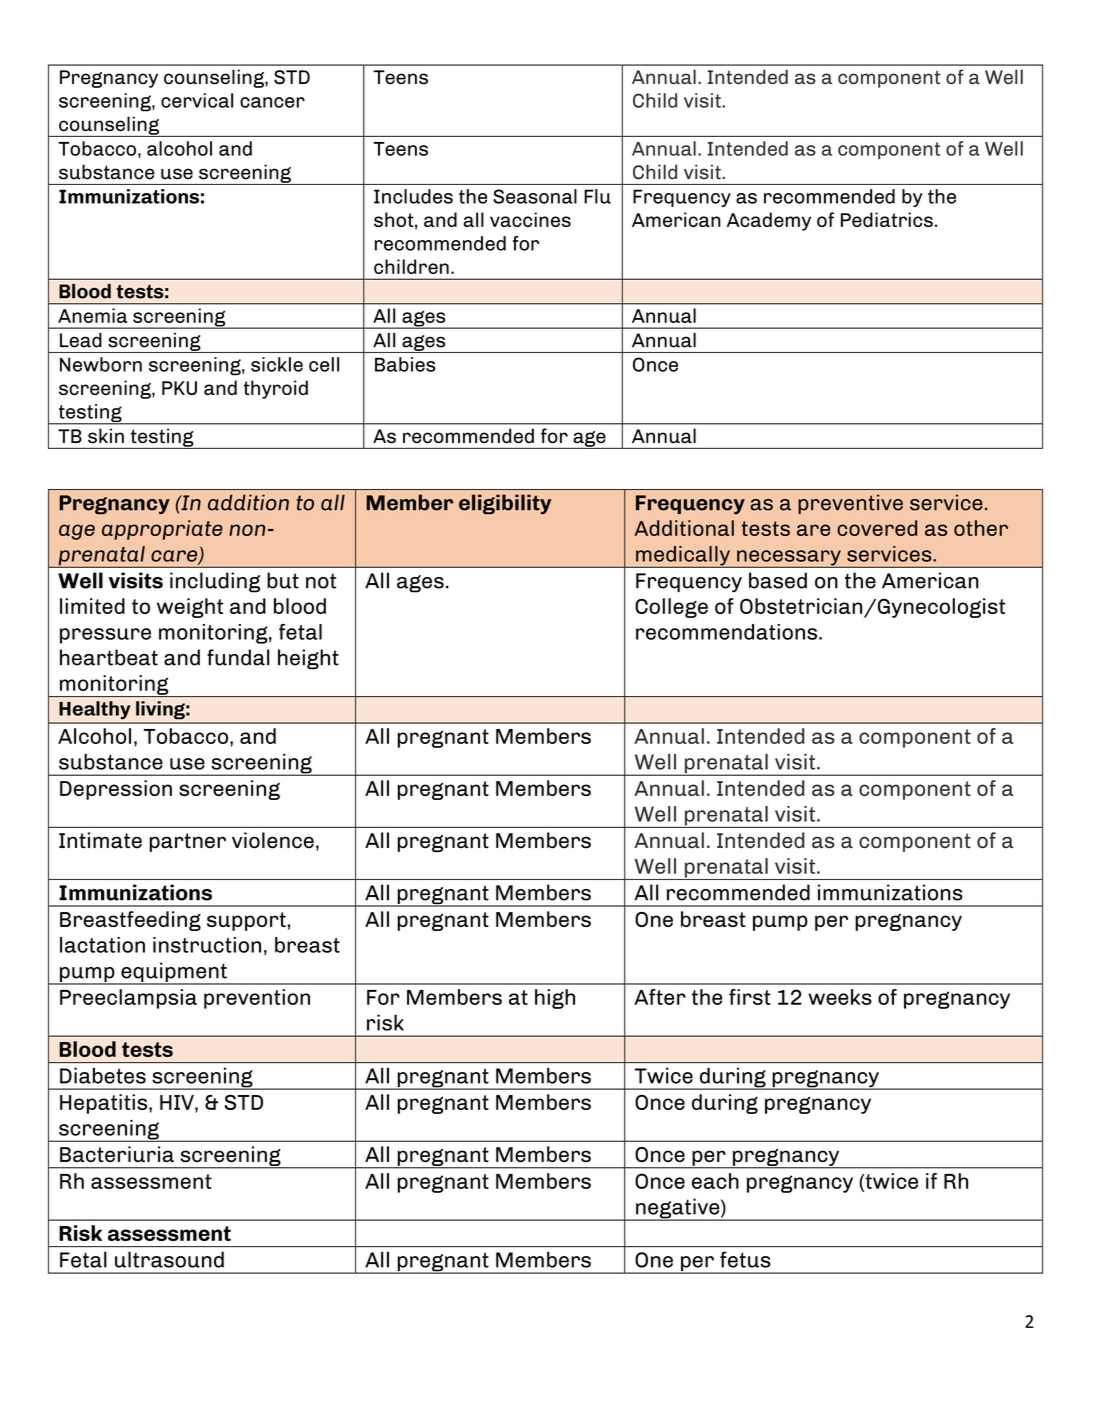 The image size is (1099, 1422). I want to click on high, so click(555, 999).
